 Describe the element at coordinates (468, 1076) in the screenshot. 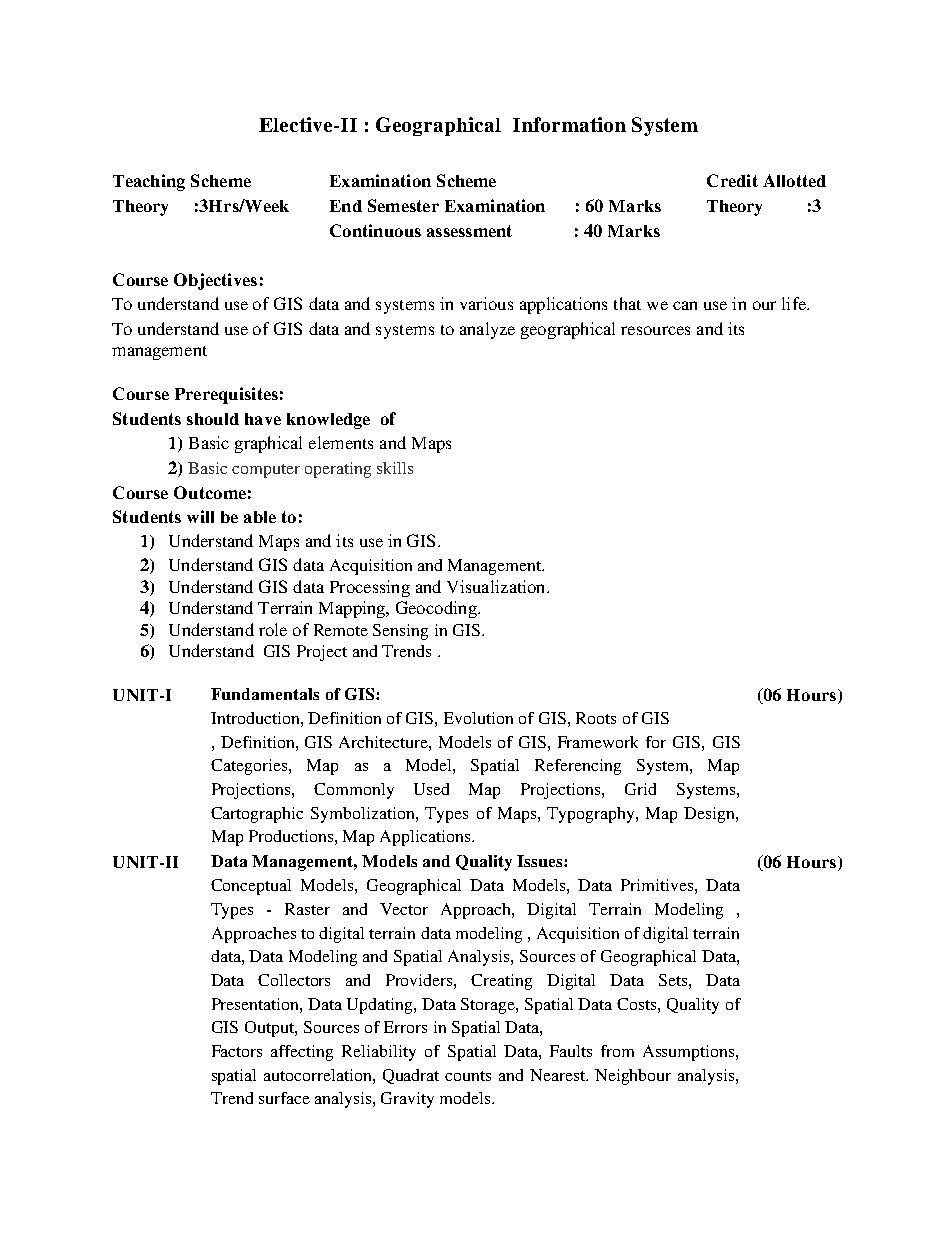

I see `counts` at that location.
